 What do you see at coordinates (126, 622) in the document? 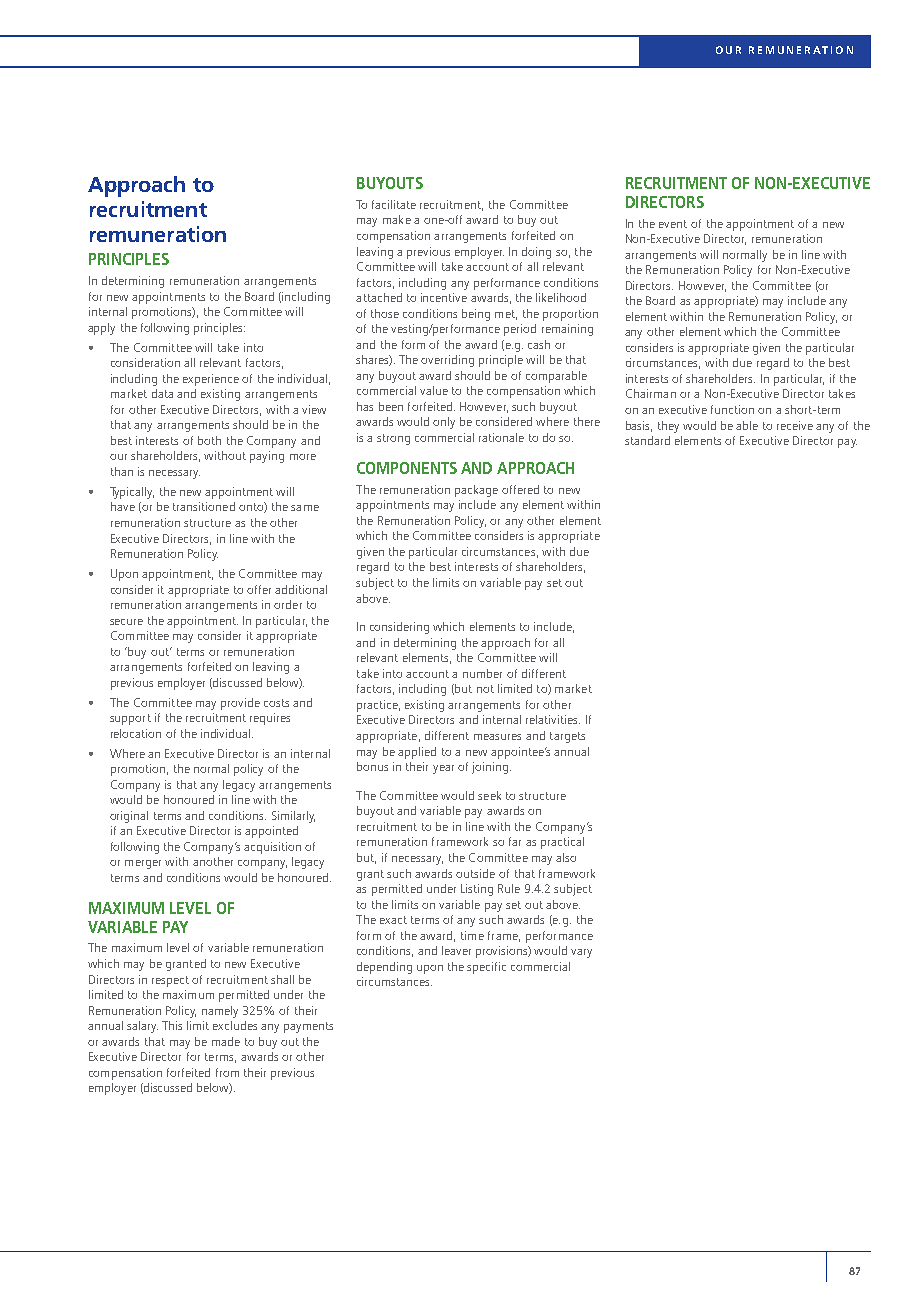
I see `secure` at bounding box center [126, 622].
